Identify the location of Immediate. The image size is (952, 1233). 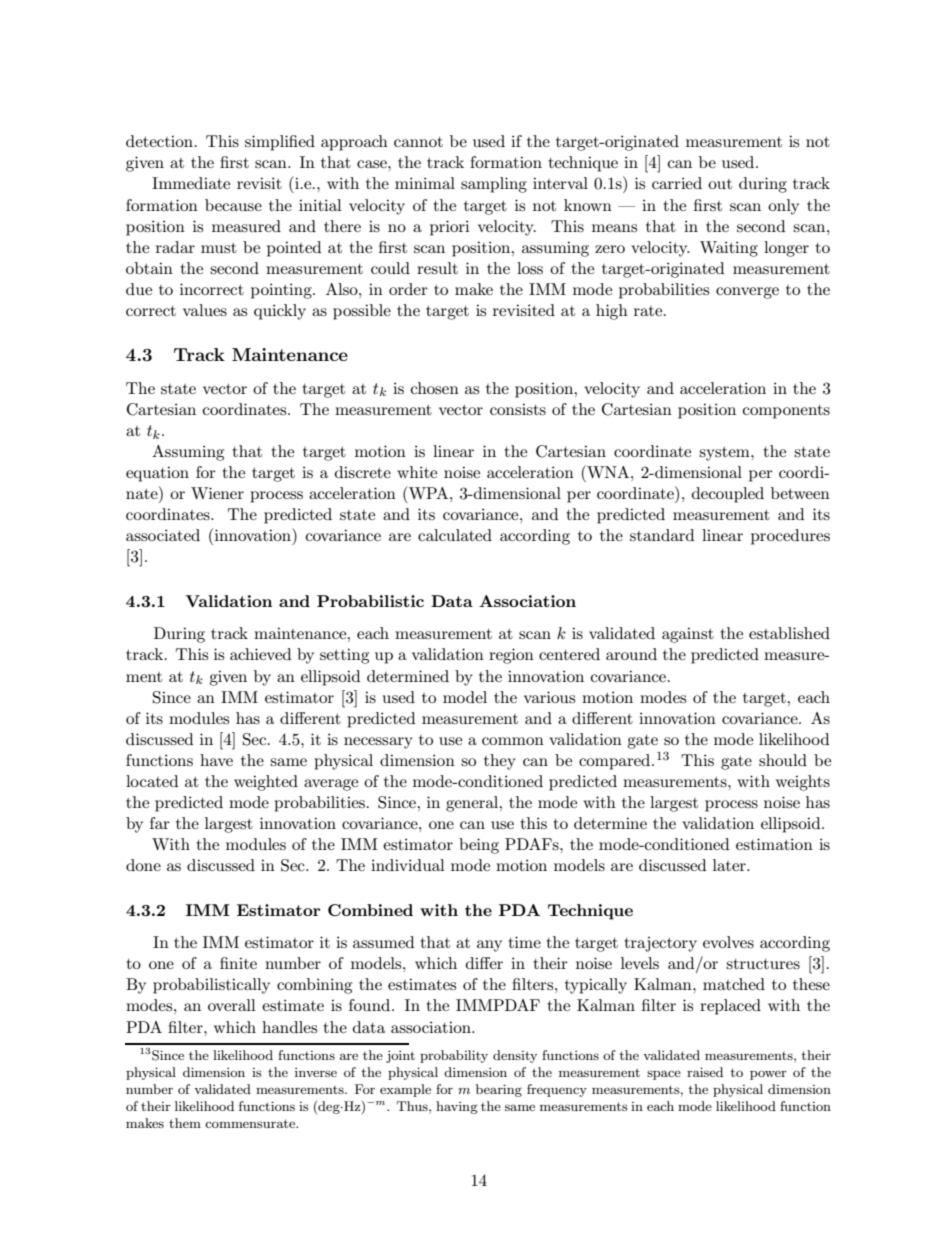
(191, 183).
